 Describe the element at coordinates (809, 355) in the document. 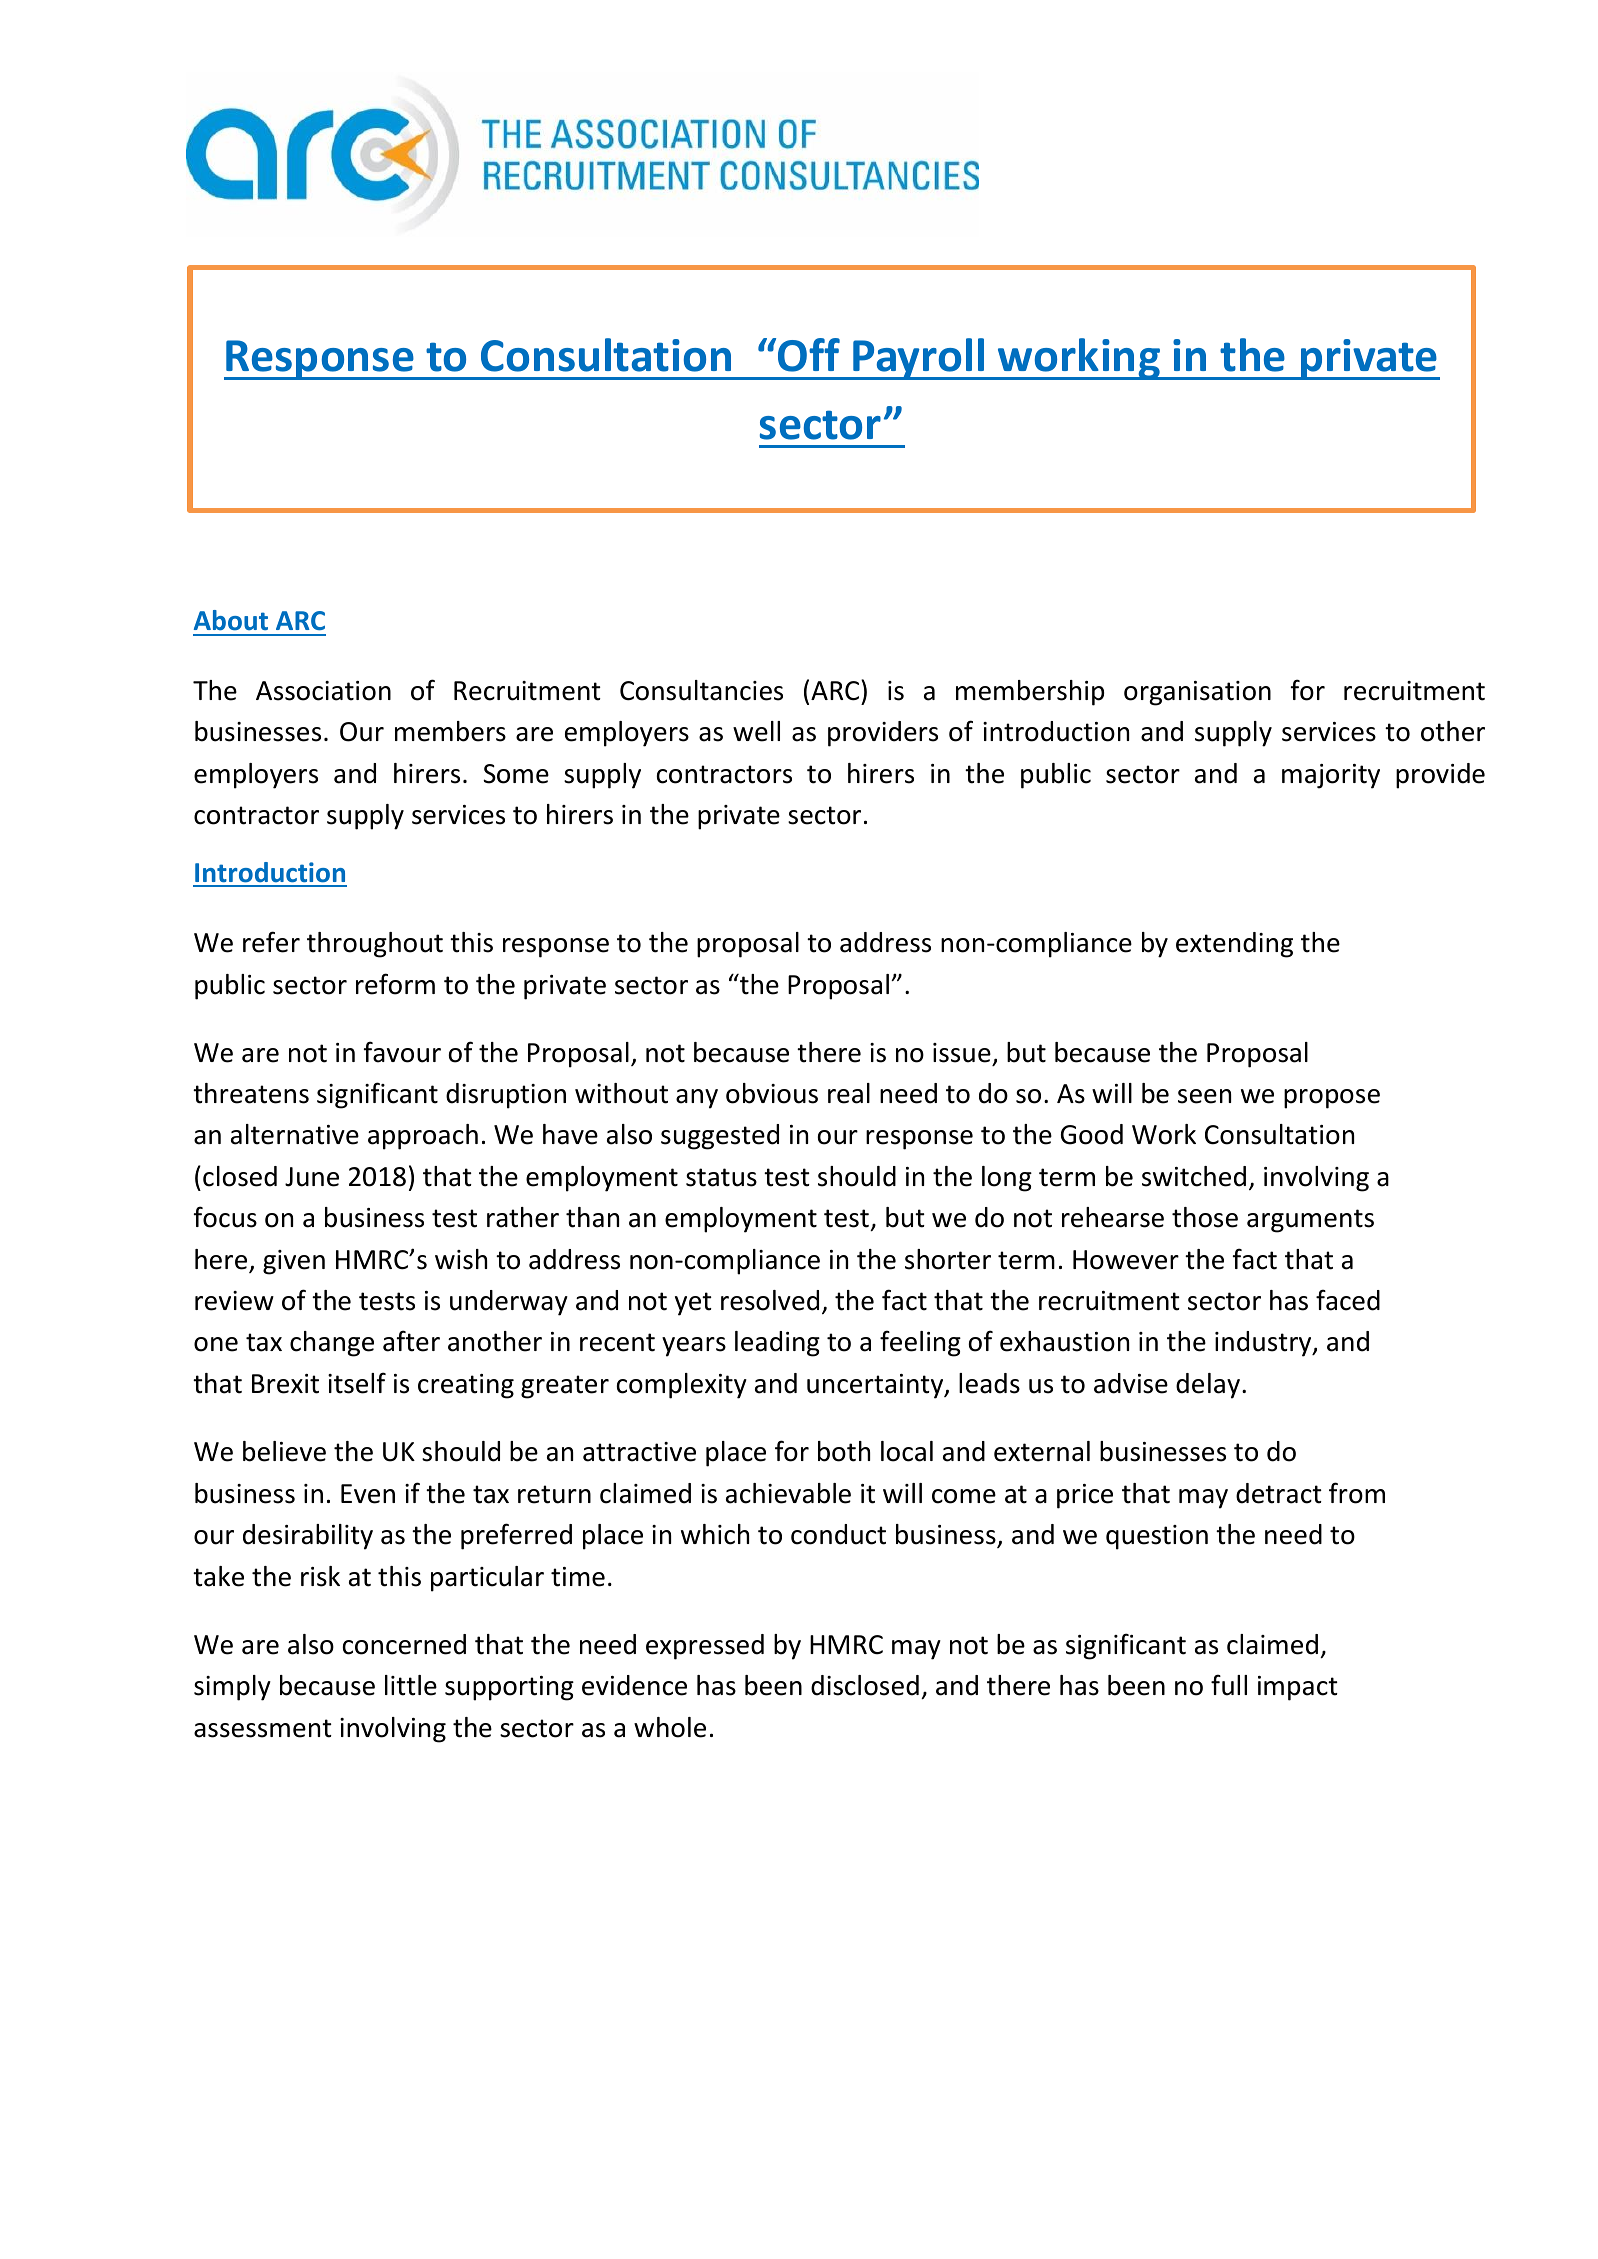

I see `Off` at that location.
